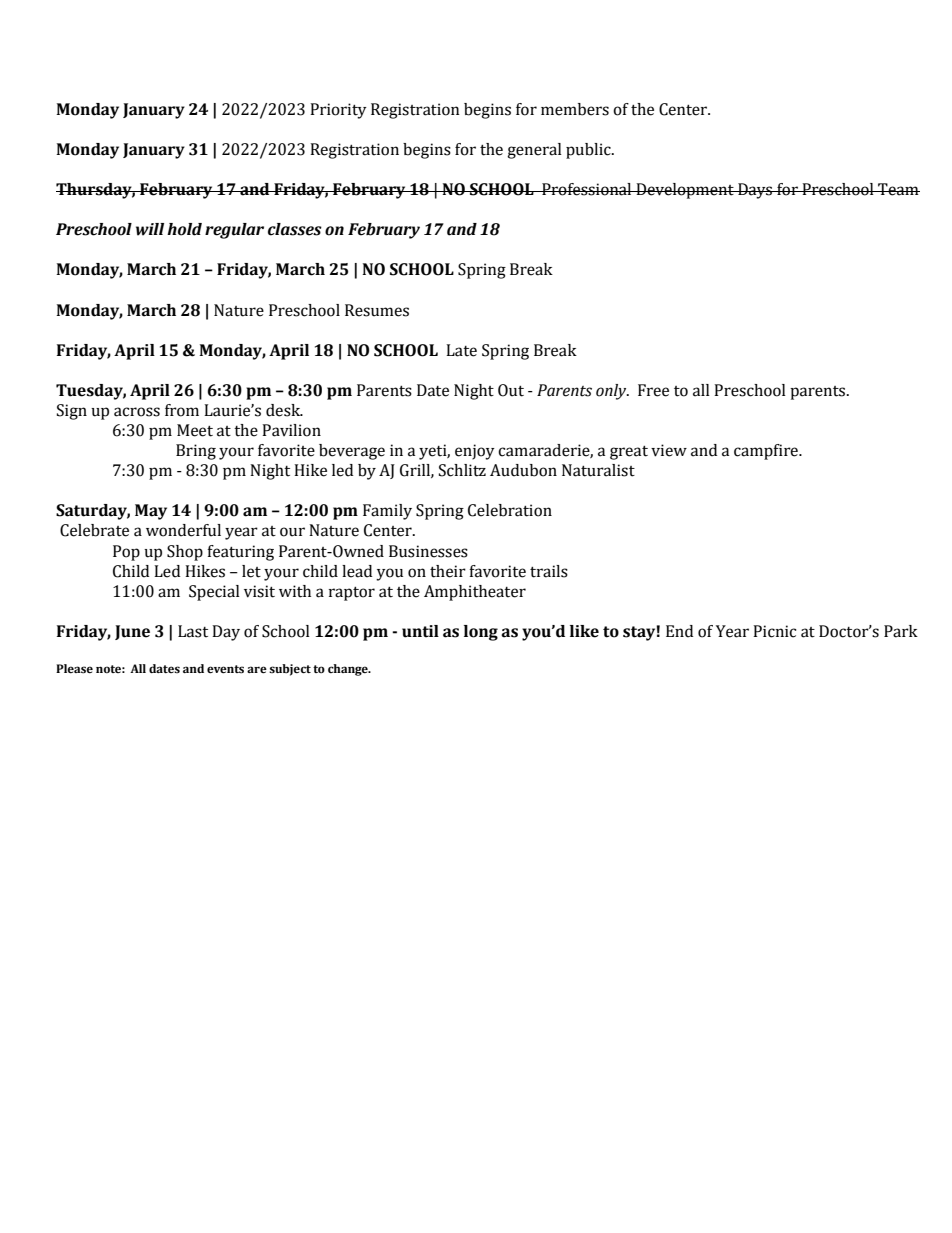 This document has width=952, height=1233. Describe the element at coordinates (481, 633) in the document. I see `long` at that location.
